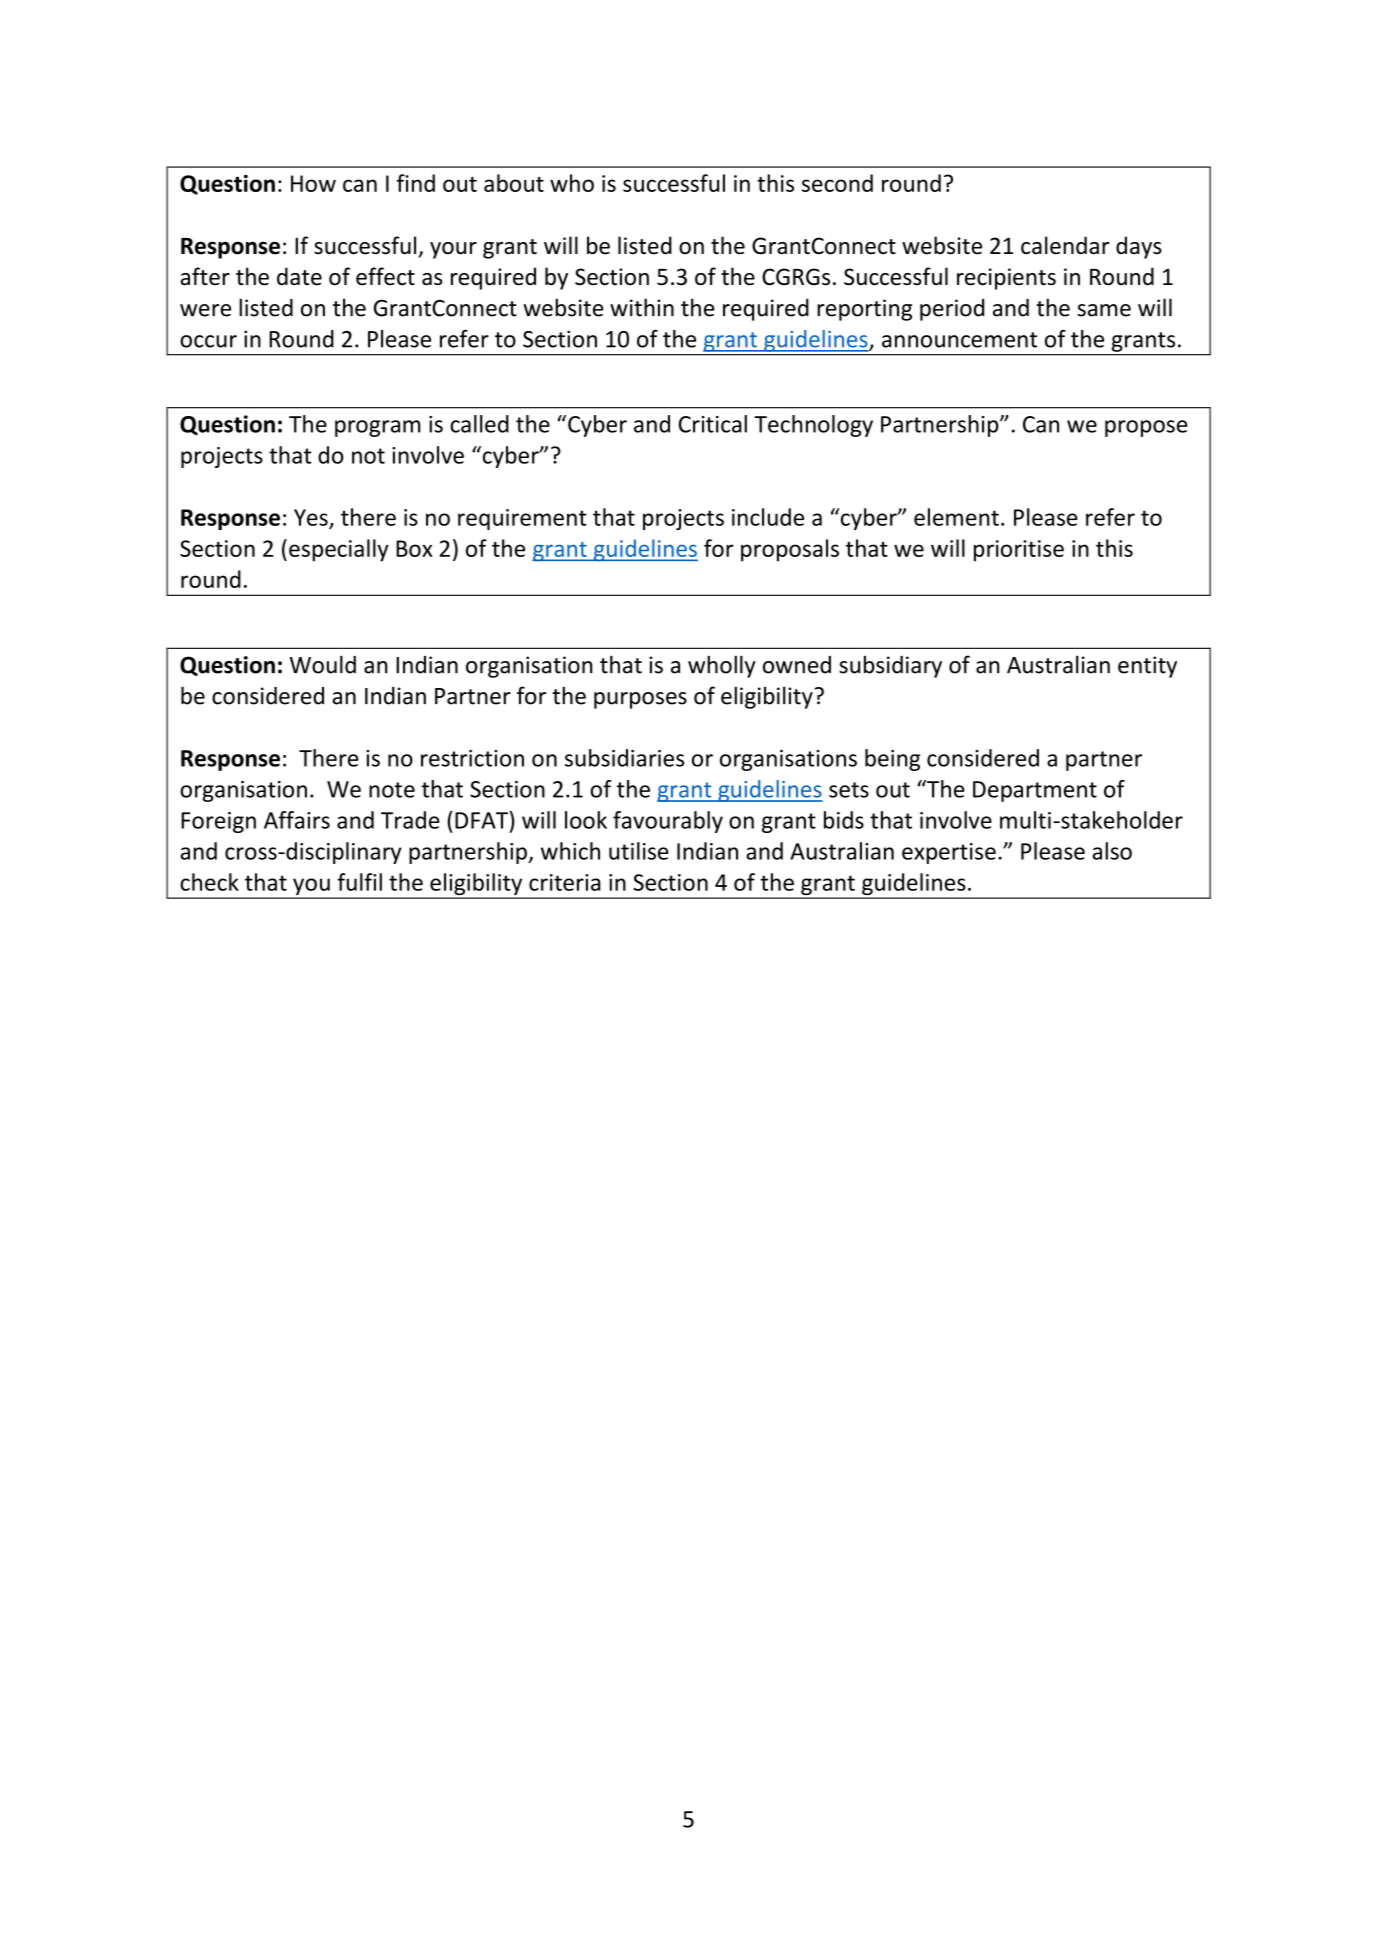 The width and height of the image is (1377, 1947). Describe the element at coordinates (311, 517) in the image. I see `Yes` at that location.
